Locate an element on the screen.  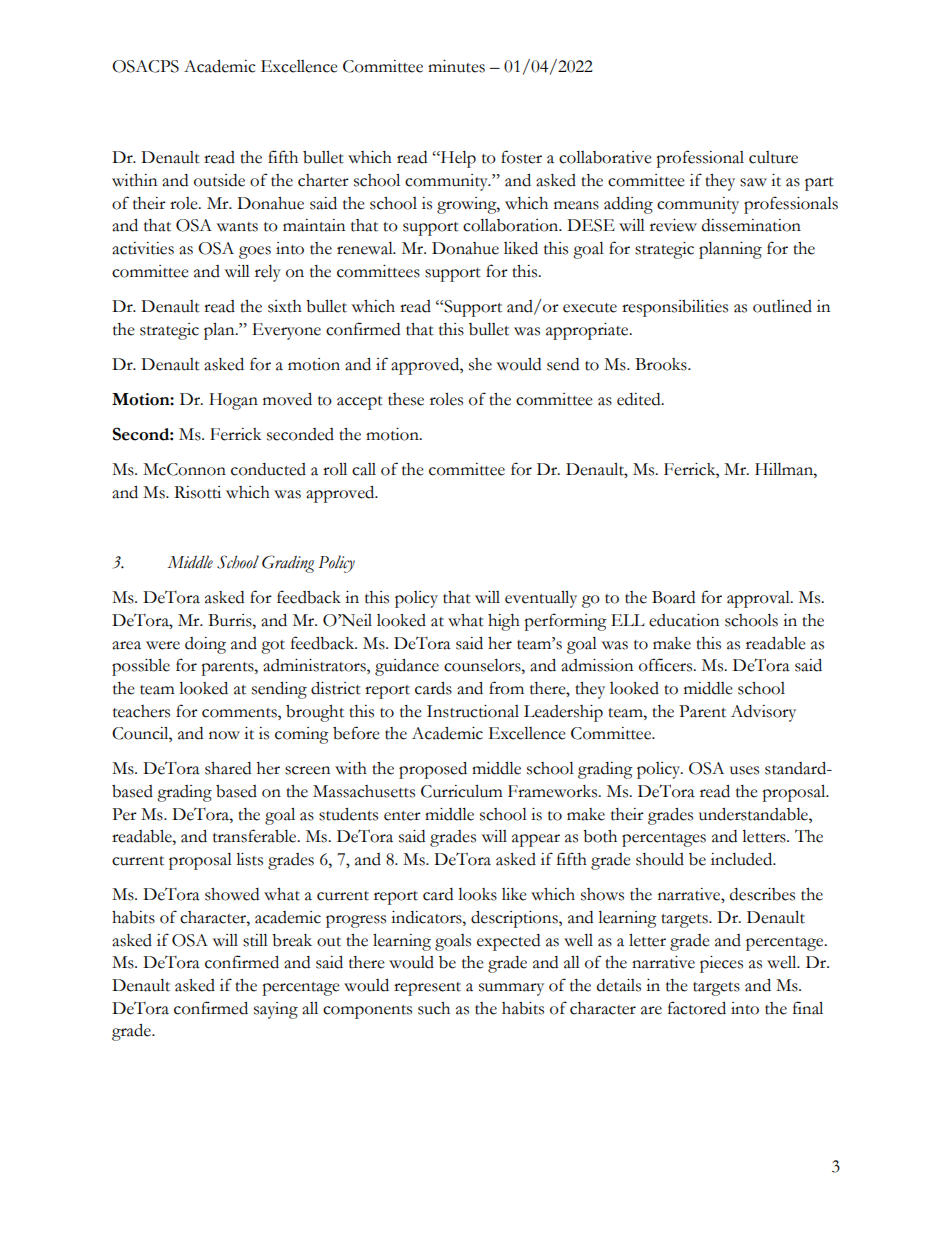
from is located at coordinates (506, 688).
